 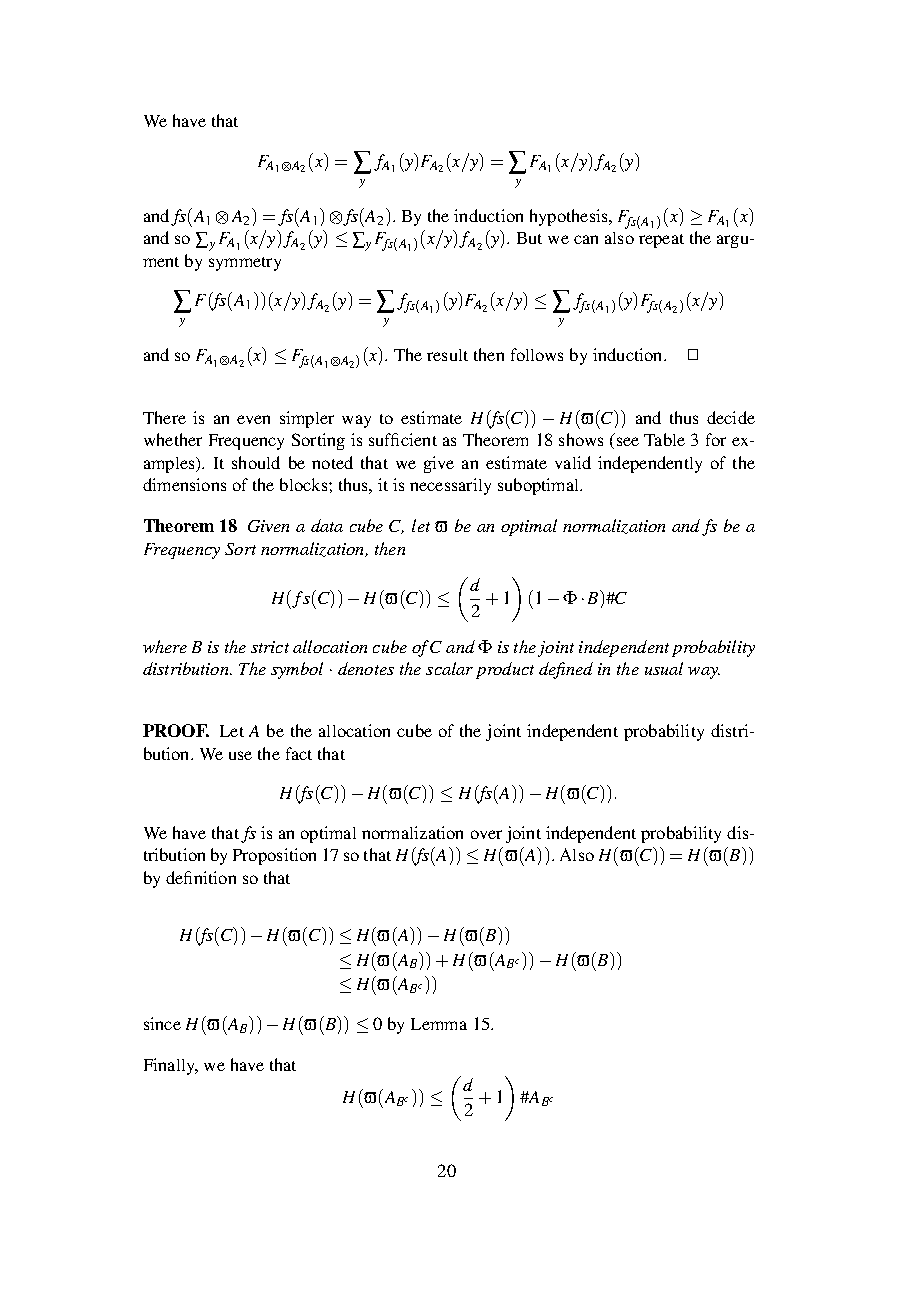 I want to click on hypothesis, so click(x=570, y=217).
